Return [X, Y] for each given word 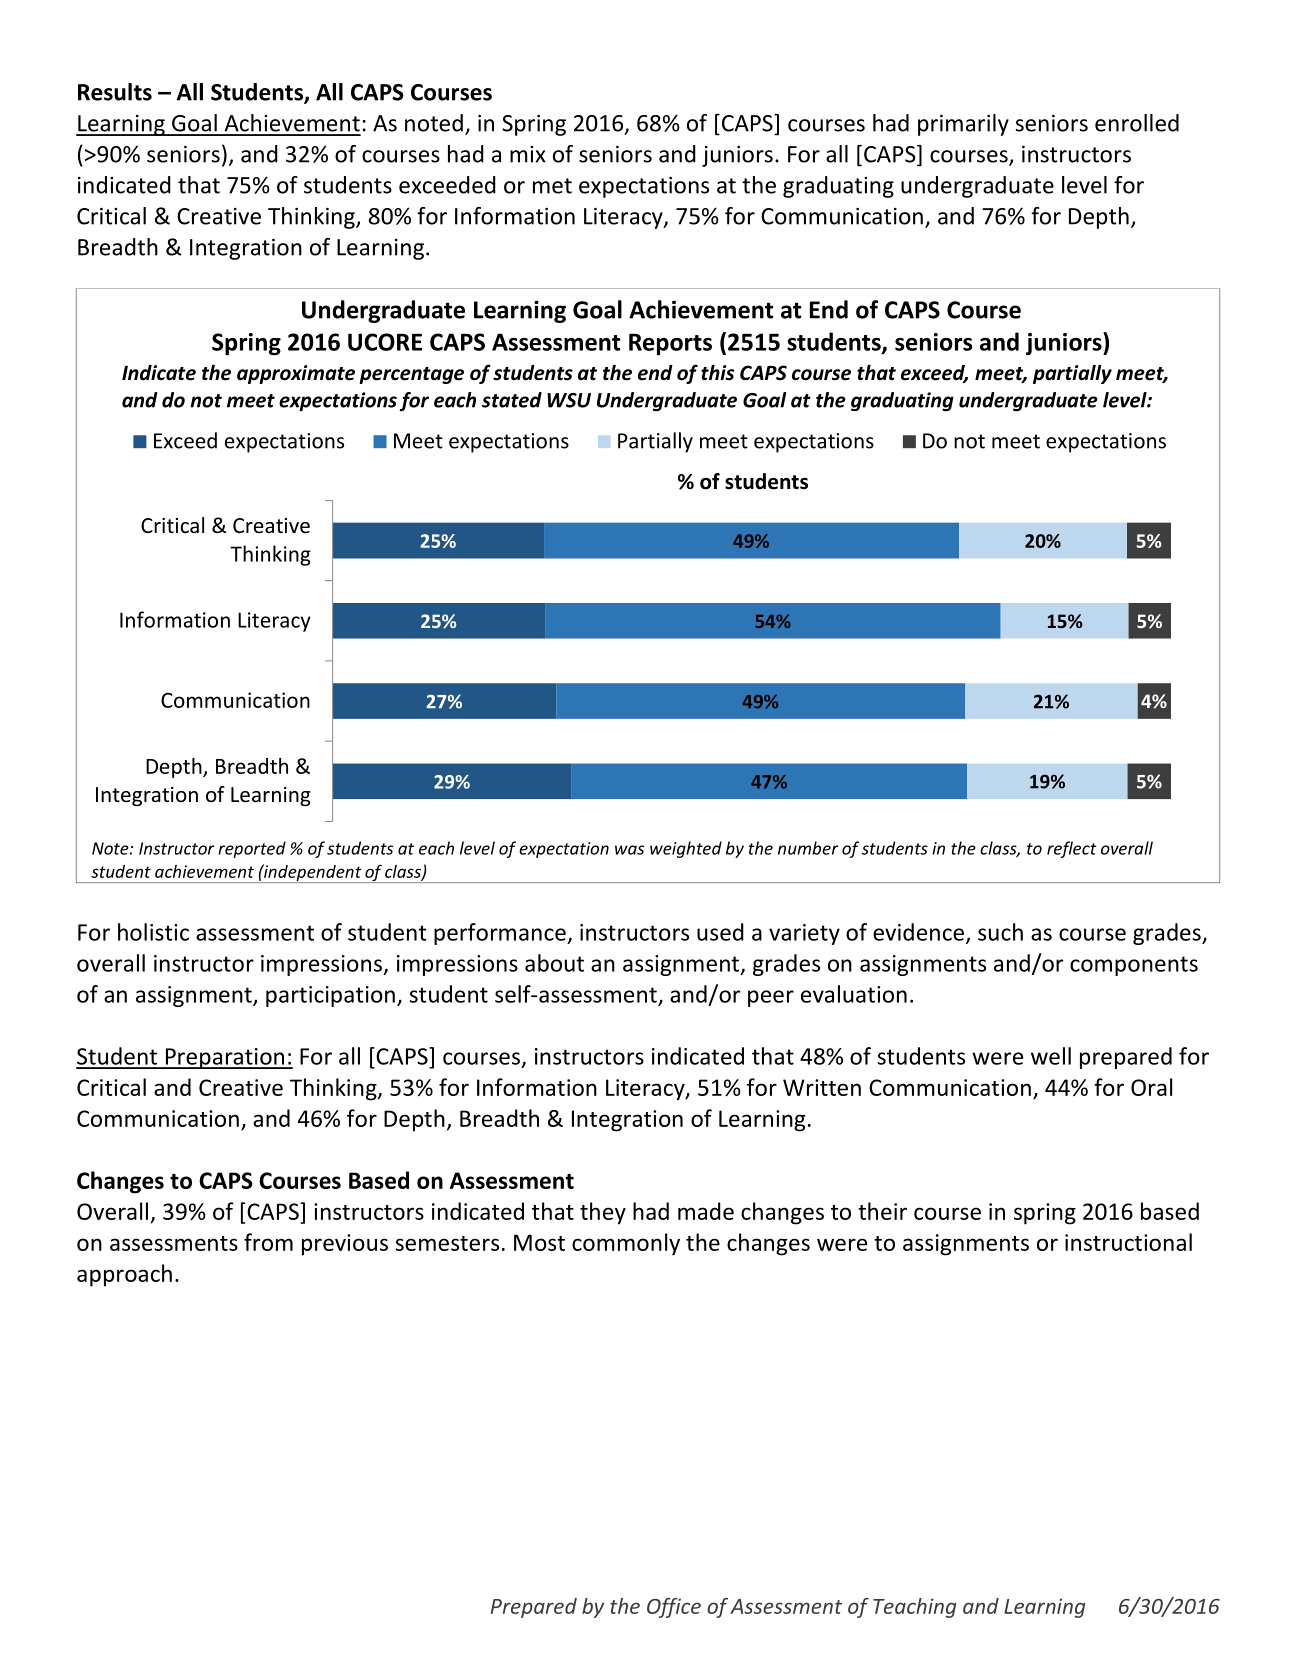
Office [674, 1608]
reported [252, 849]
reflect [1072, 849]
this [717, 373]
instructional [1128, 1242]
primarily [963, 125]
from [268, 1242]
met [552, 186]
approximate [296, 374]
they [603, 1213]
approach [124, 1275]
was [629, 850]
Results [115, 92]
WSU [569, 400]
